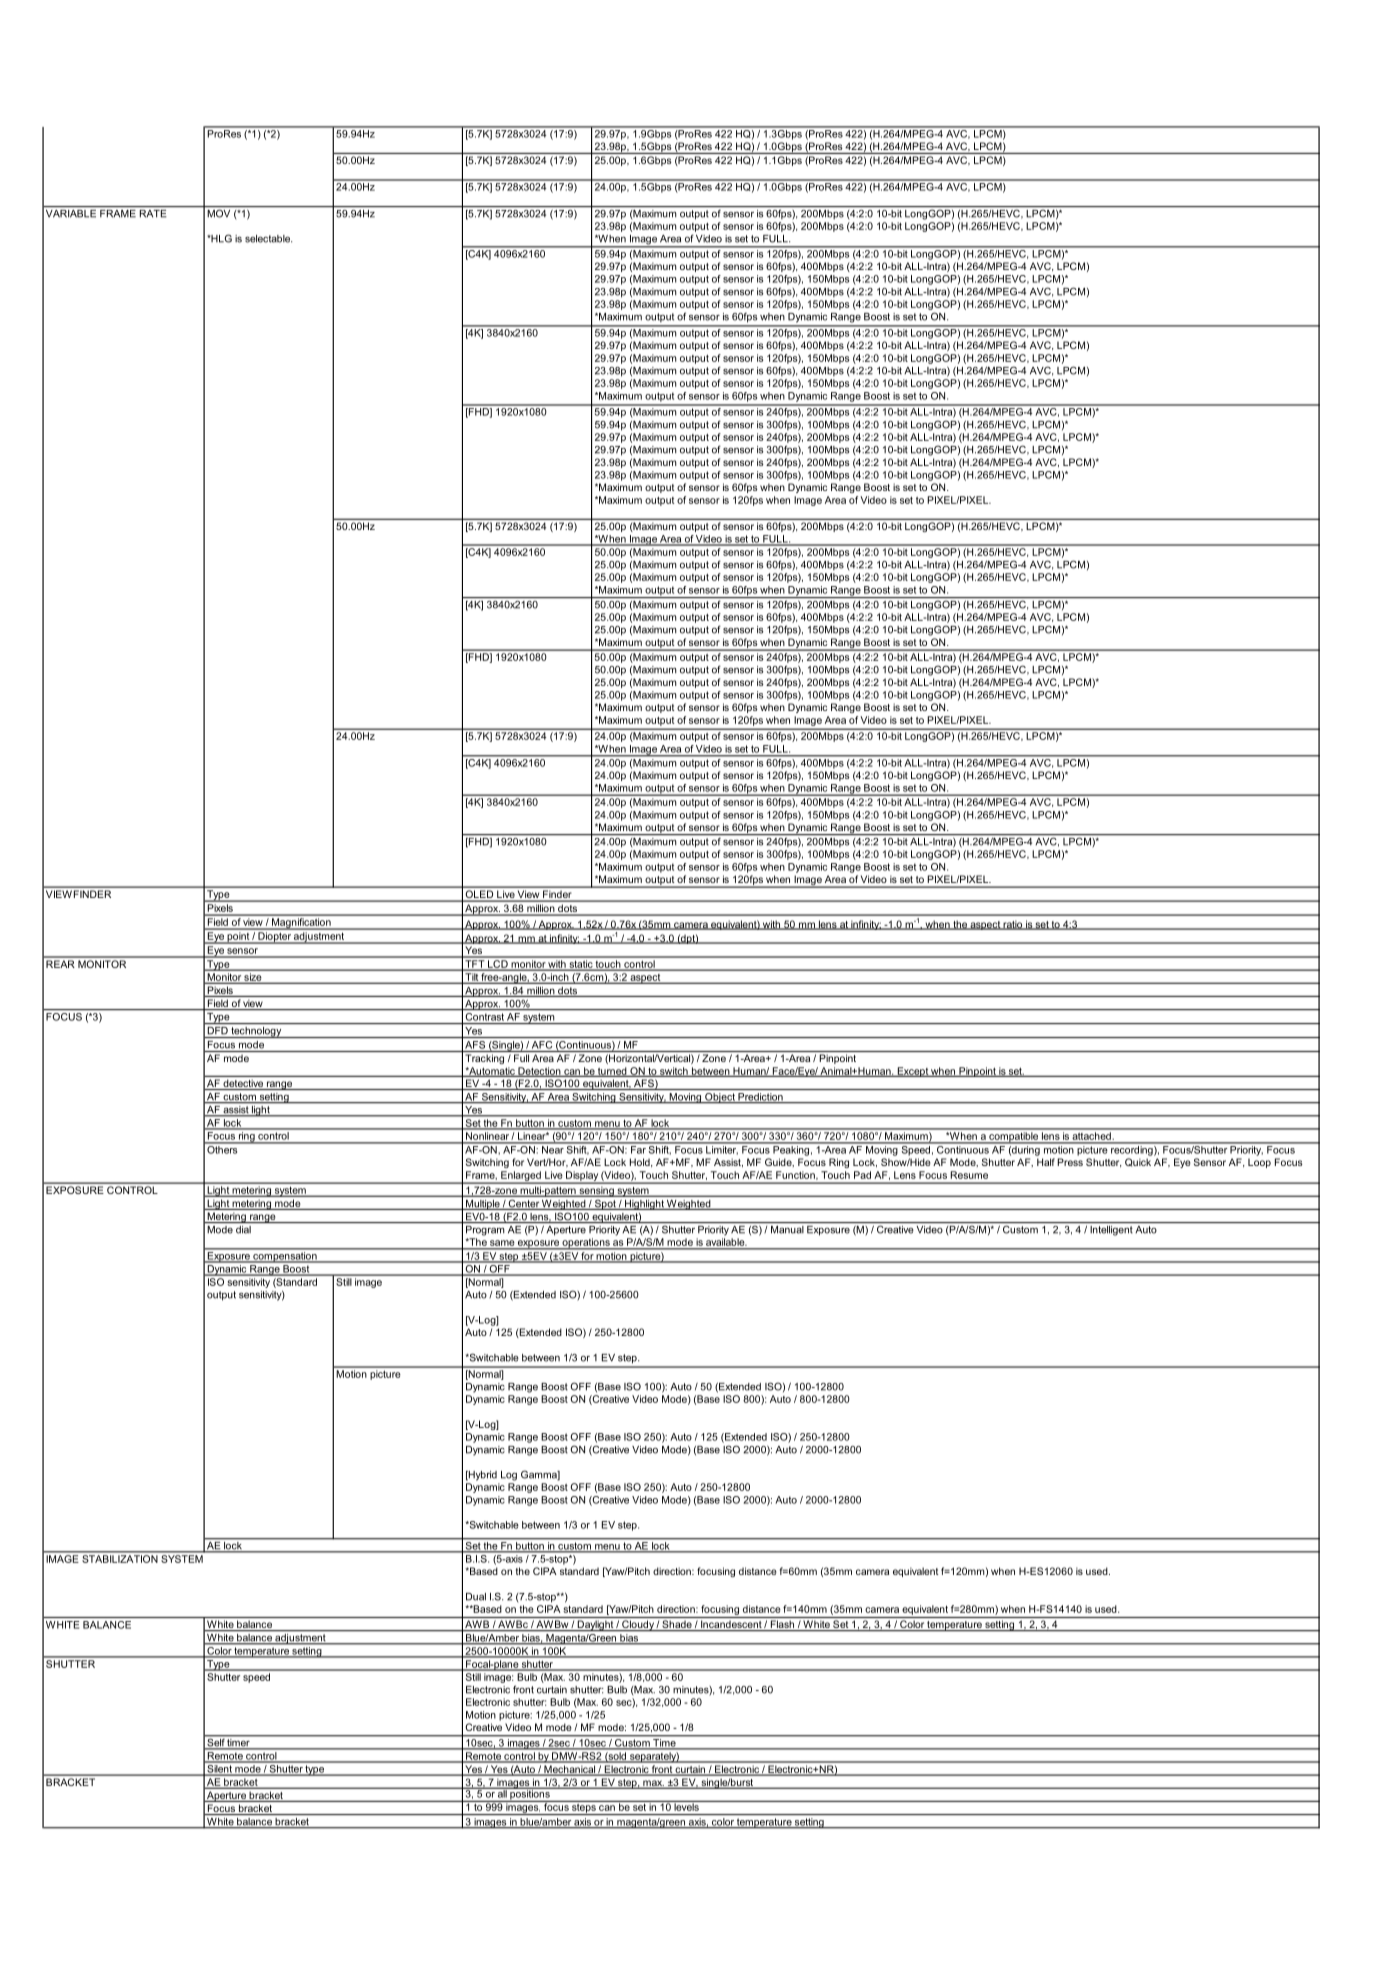 The width and height of the screenshot is (1387, 1961). Describe the element at coordinates (120, 1559) in the screenshot. I see `STABILIZATION` at that location.
